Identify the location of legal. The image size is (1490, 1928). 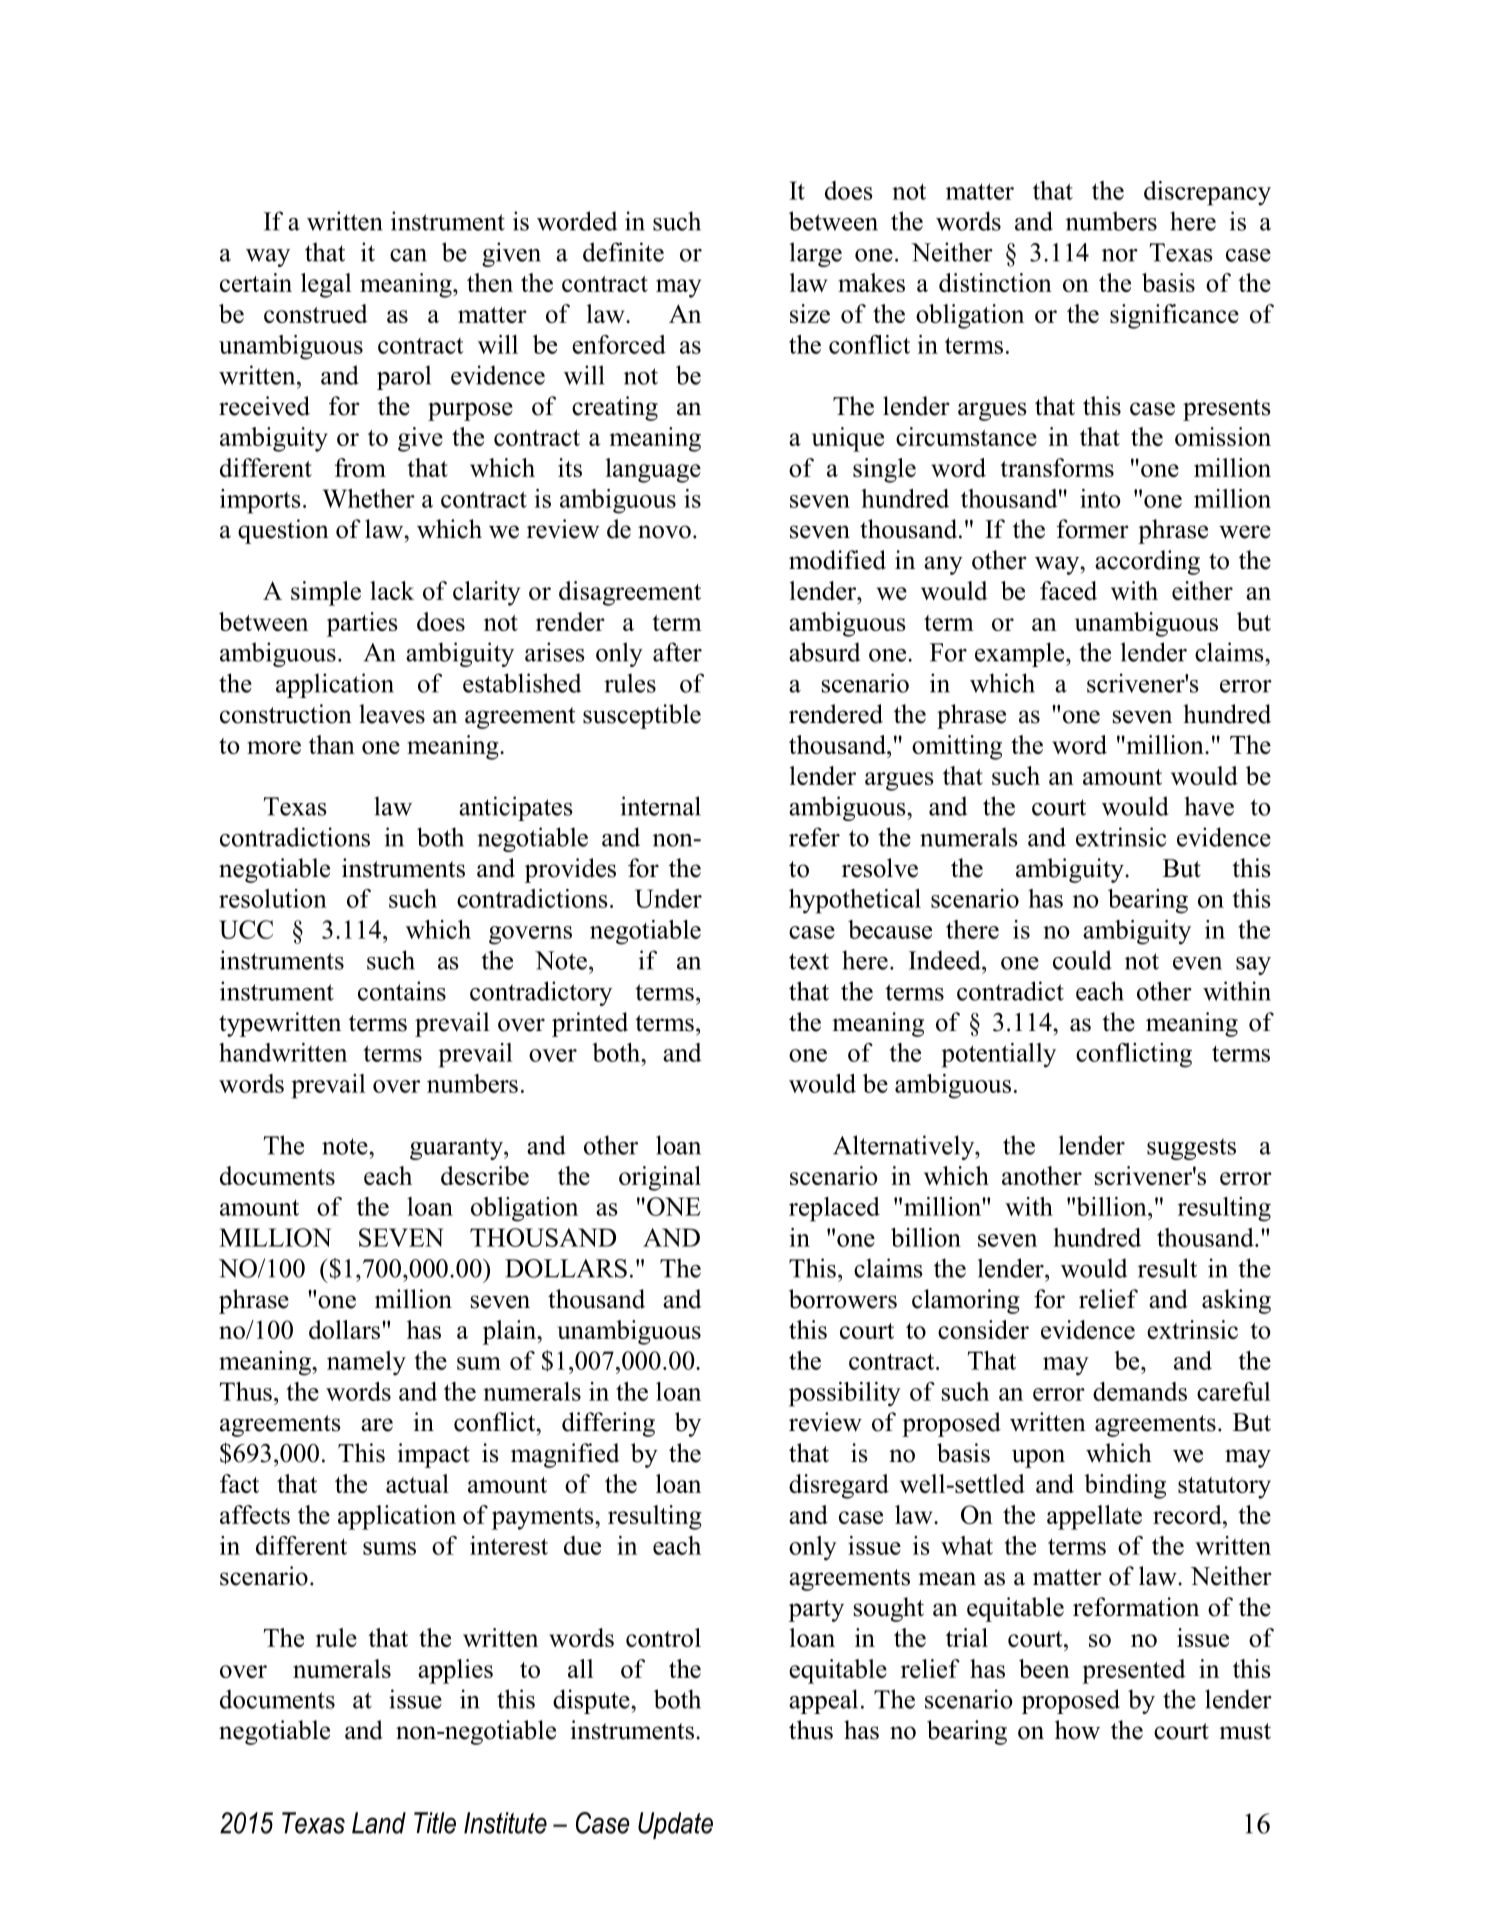
(326, 285).
